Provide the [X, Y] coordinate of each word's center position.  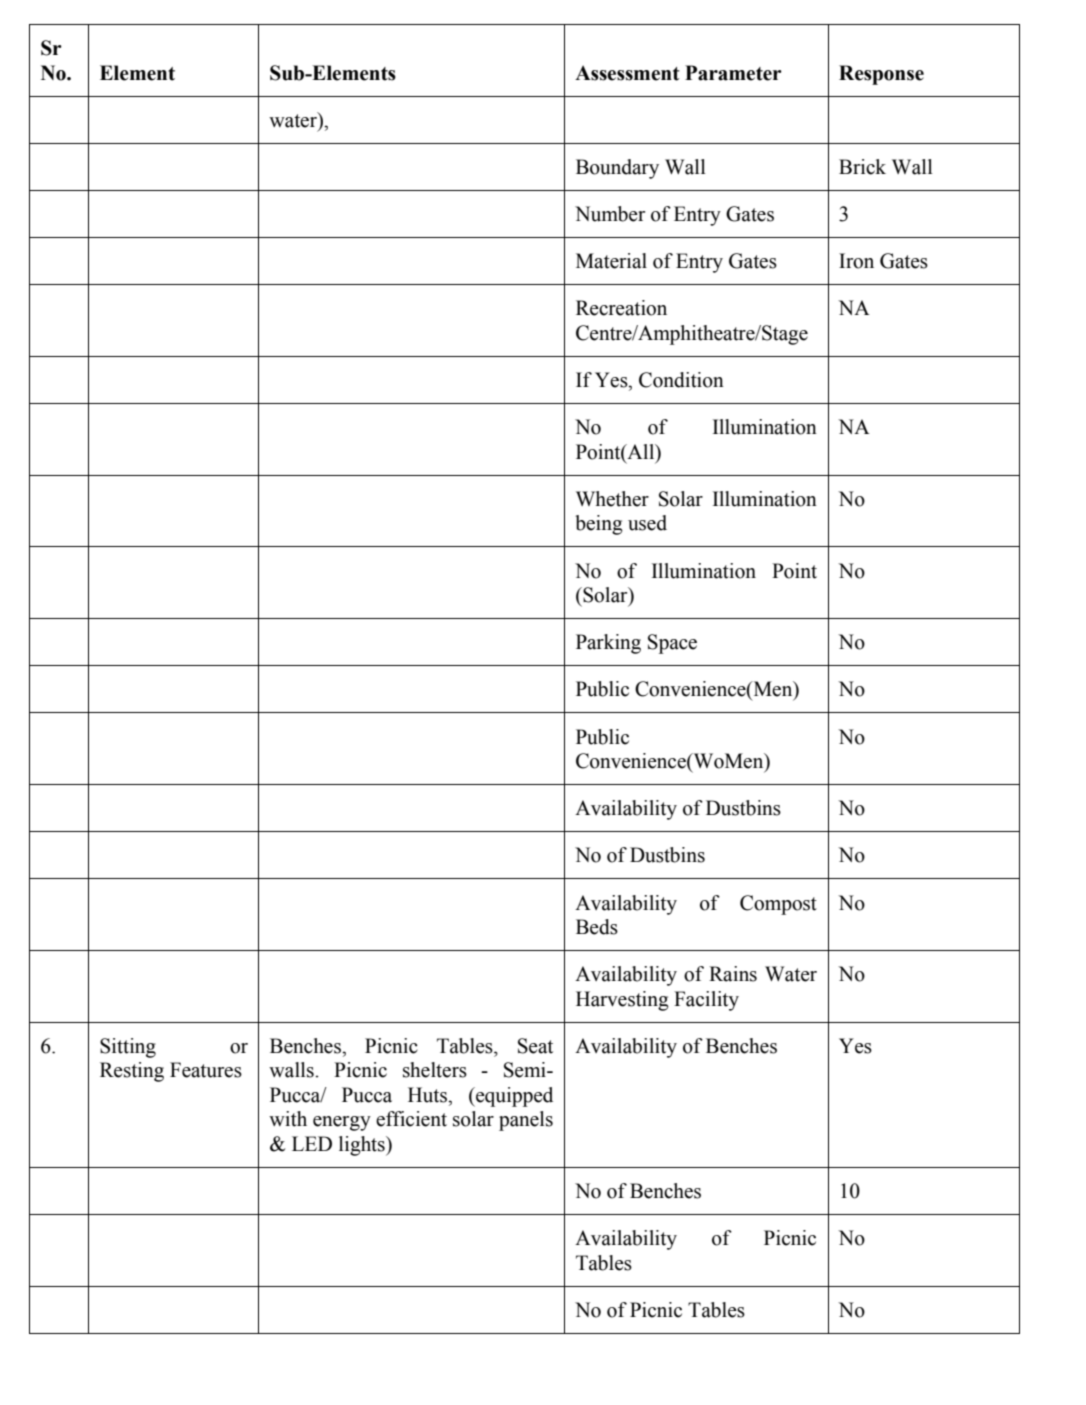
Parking [608, 644]
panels [526, 1121]
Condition [681, 380]
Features [206, 1070]
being [599, 525]
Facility [706, 1001]
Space [672, 644]
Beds [597, 927]
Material [611, 261]
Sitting [128, 1048]
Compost [778, 905]
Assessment [627, 73]
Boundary [617, 169]
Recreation [621, 308]
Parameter [733, 73]
